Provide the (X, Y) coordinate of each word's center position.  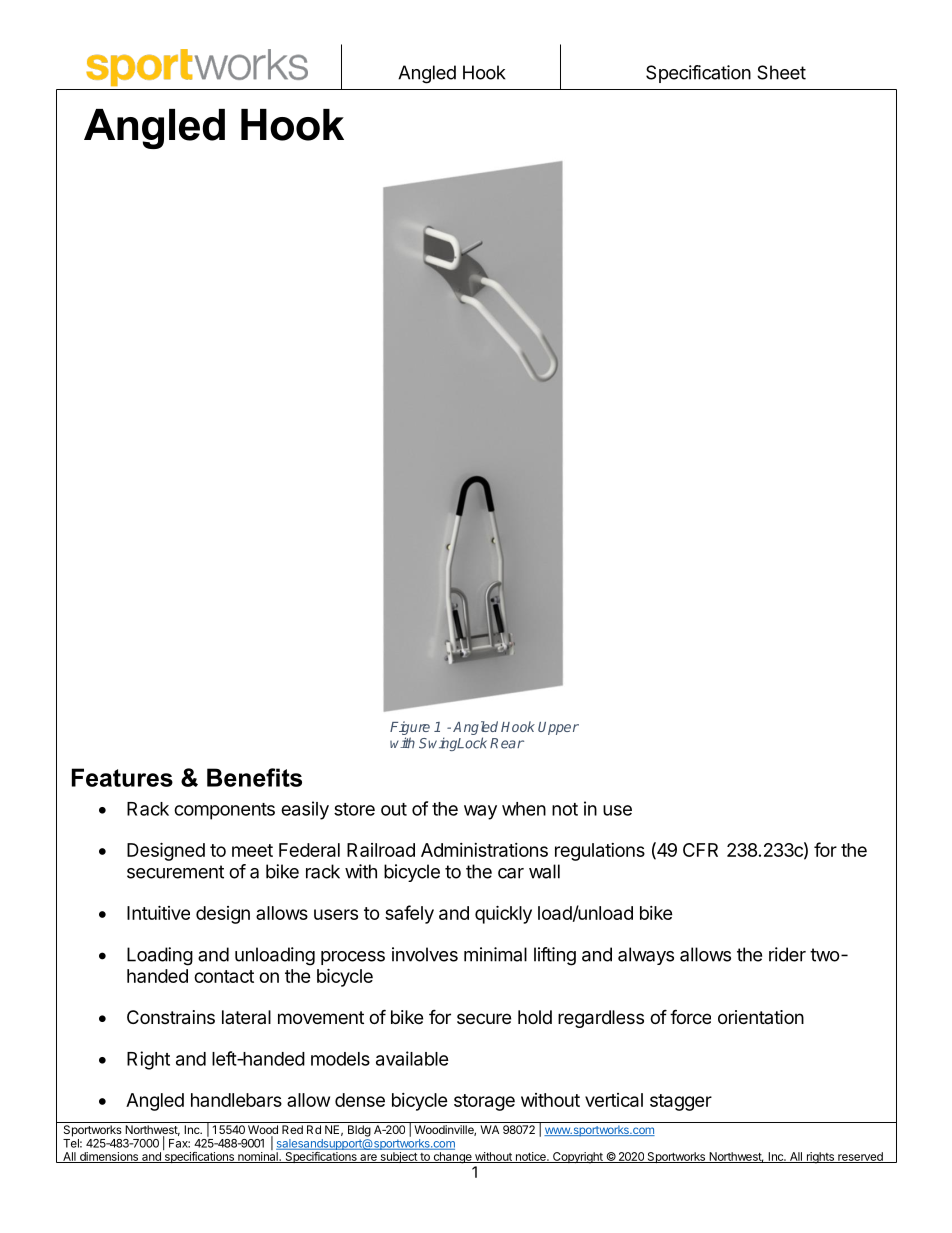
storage (484, 1102)
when (524, 809)
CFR (700, 850)
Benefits (254, 777)
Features (122, 777)
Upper (558, 728)
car (511, 873)
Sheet (781, 72)
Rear (507, 743)
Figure (410, 729)
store (354, 809)
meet (252, 850)
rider (787, 954)
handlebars (236, 1100)
